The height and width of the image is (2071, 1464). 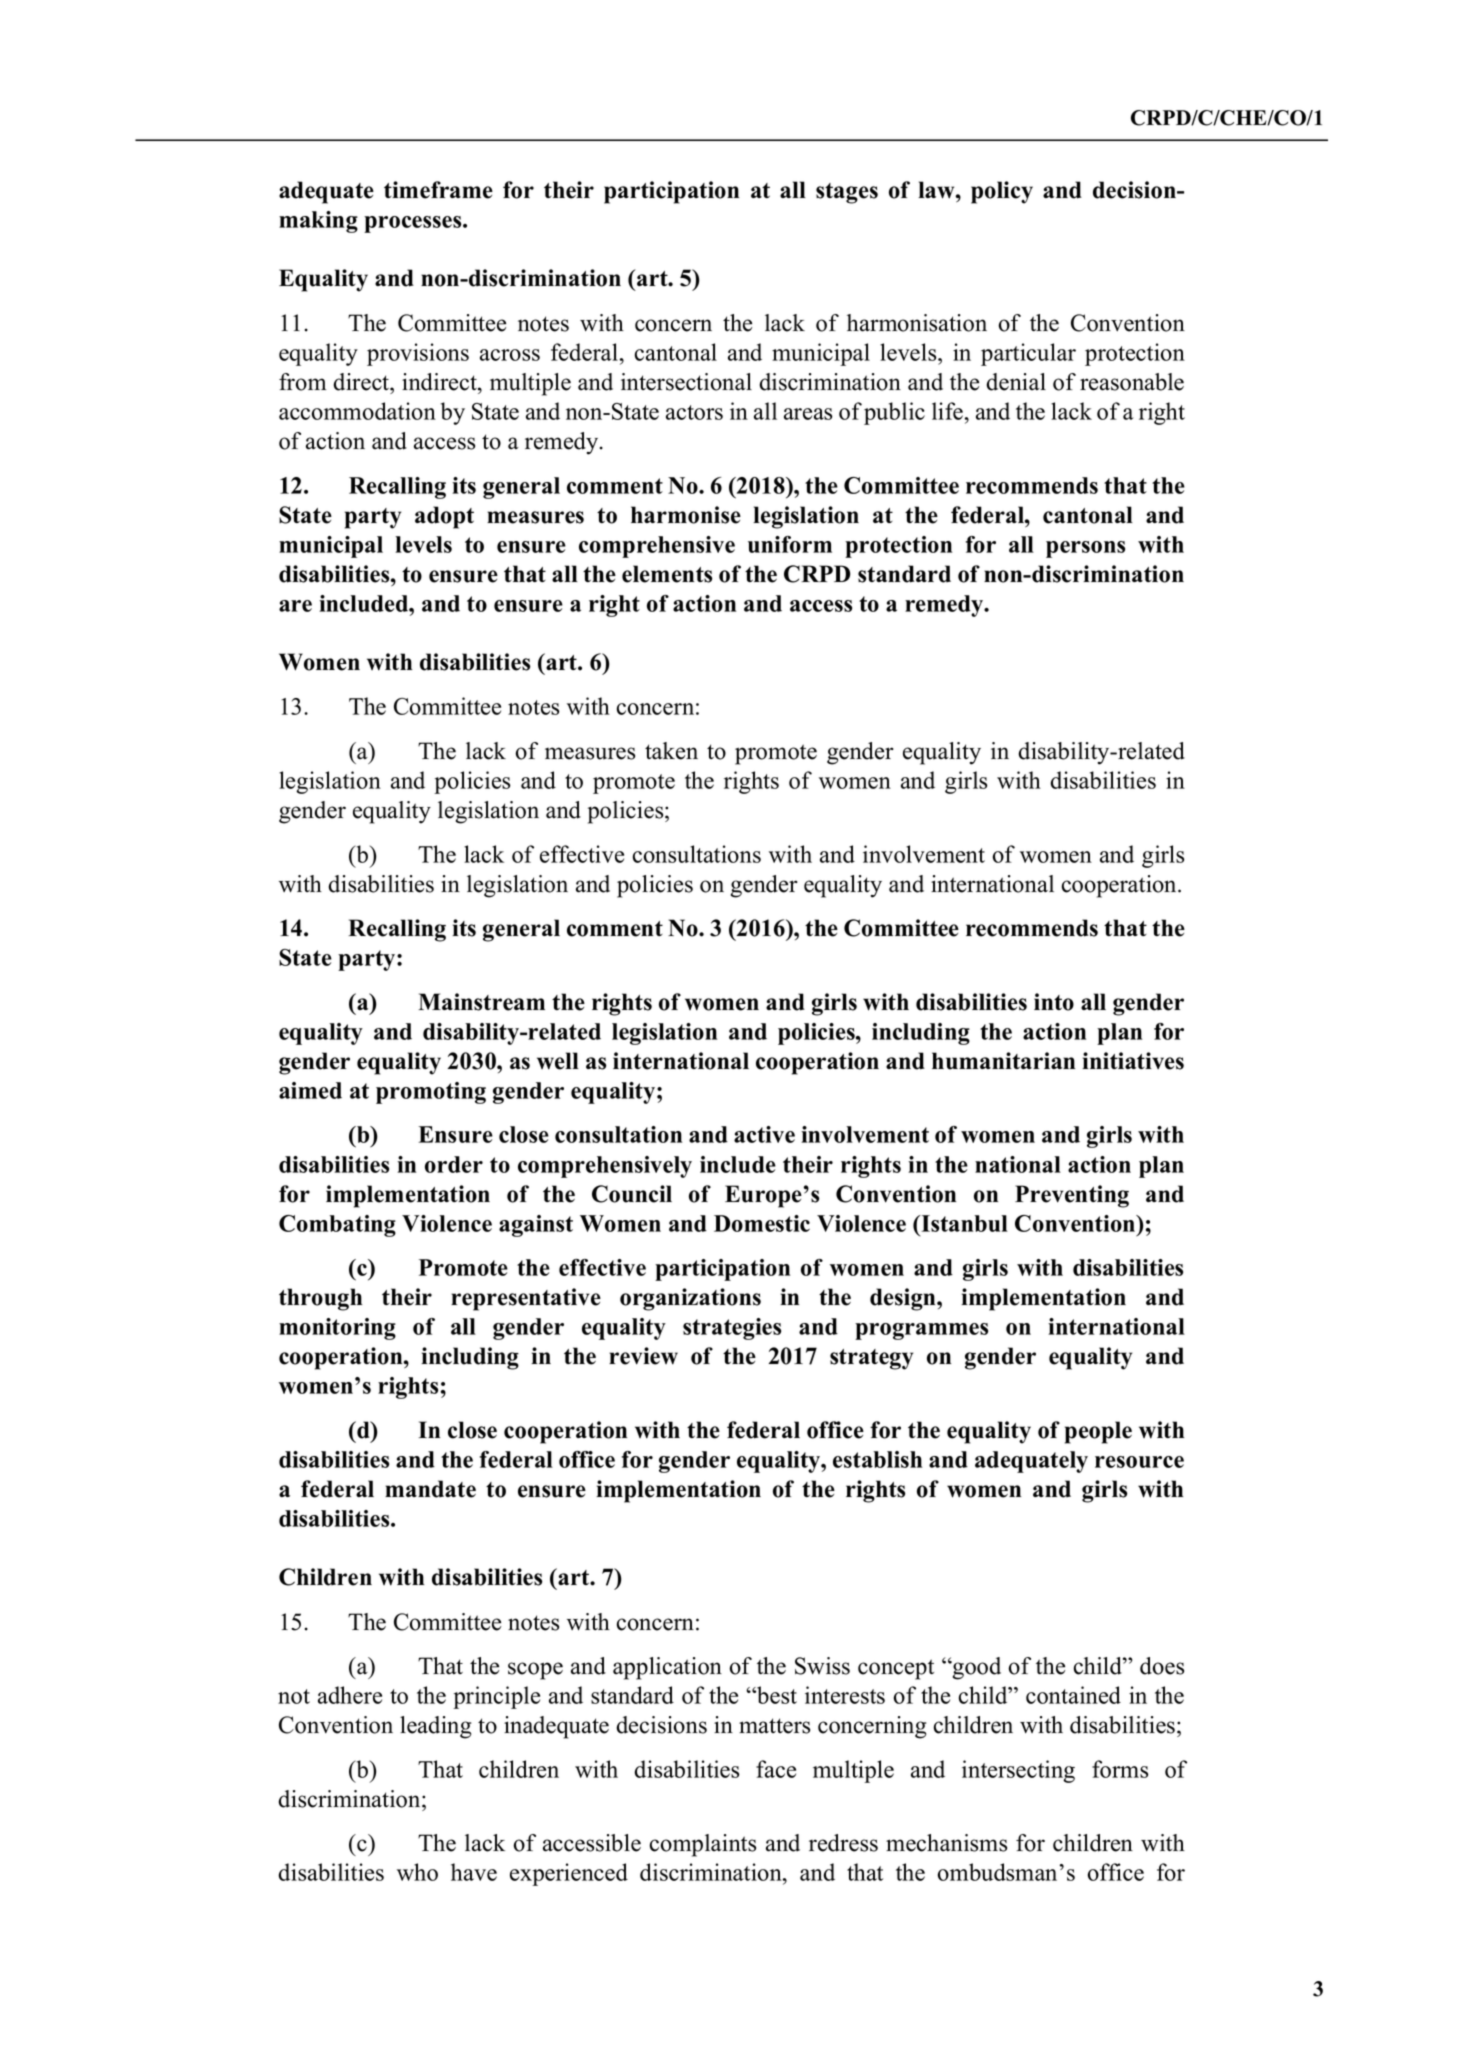 I want to click on Mainstream, so click(x=481, y=1002).
